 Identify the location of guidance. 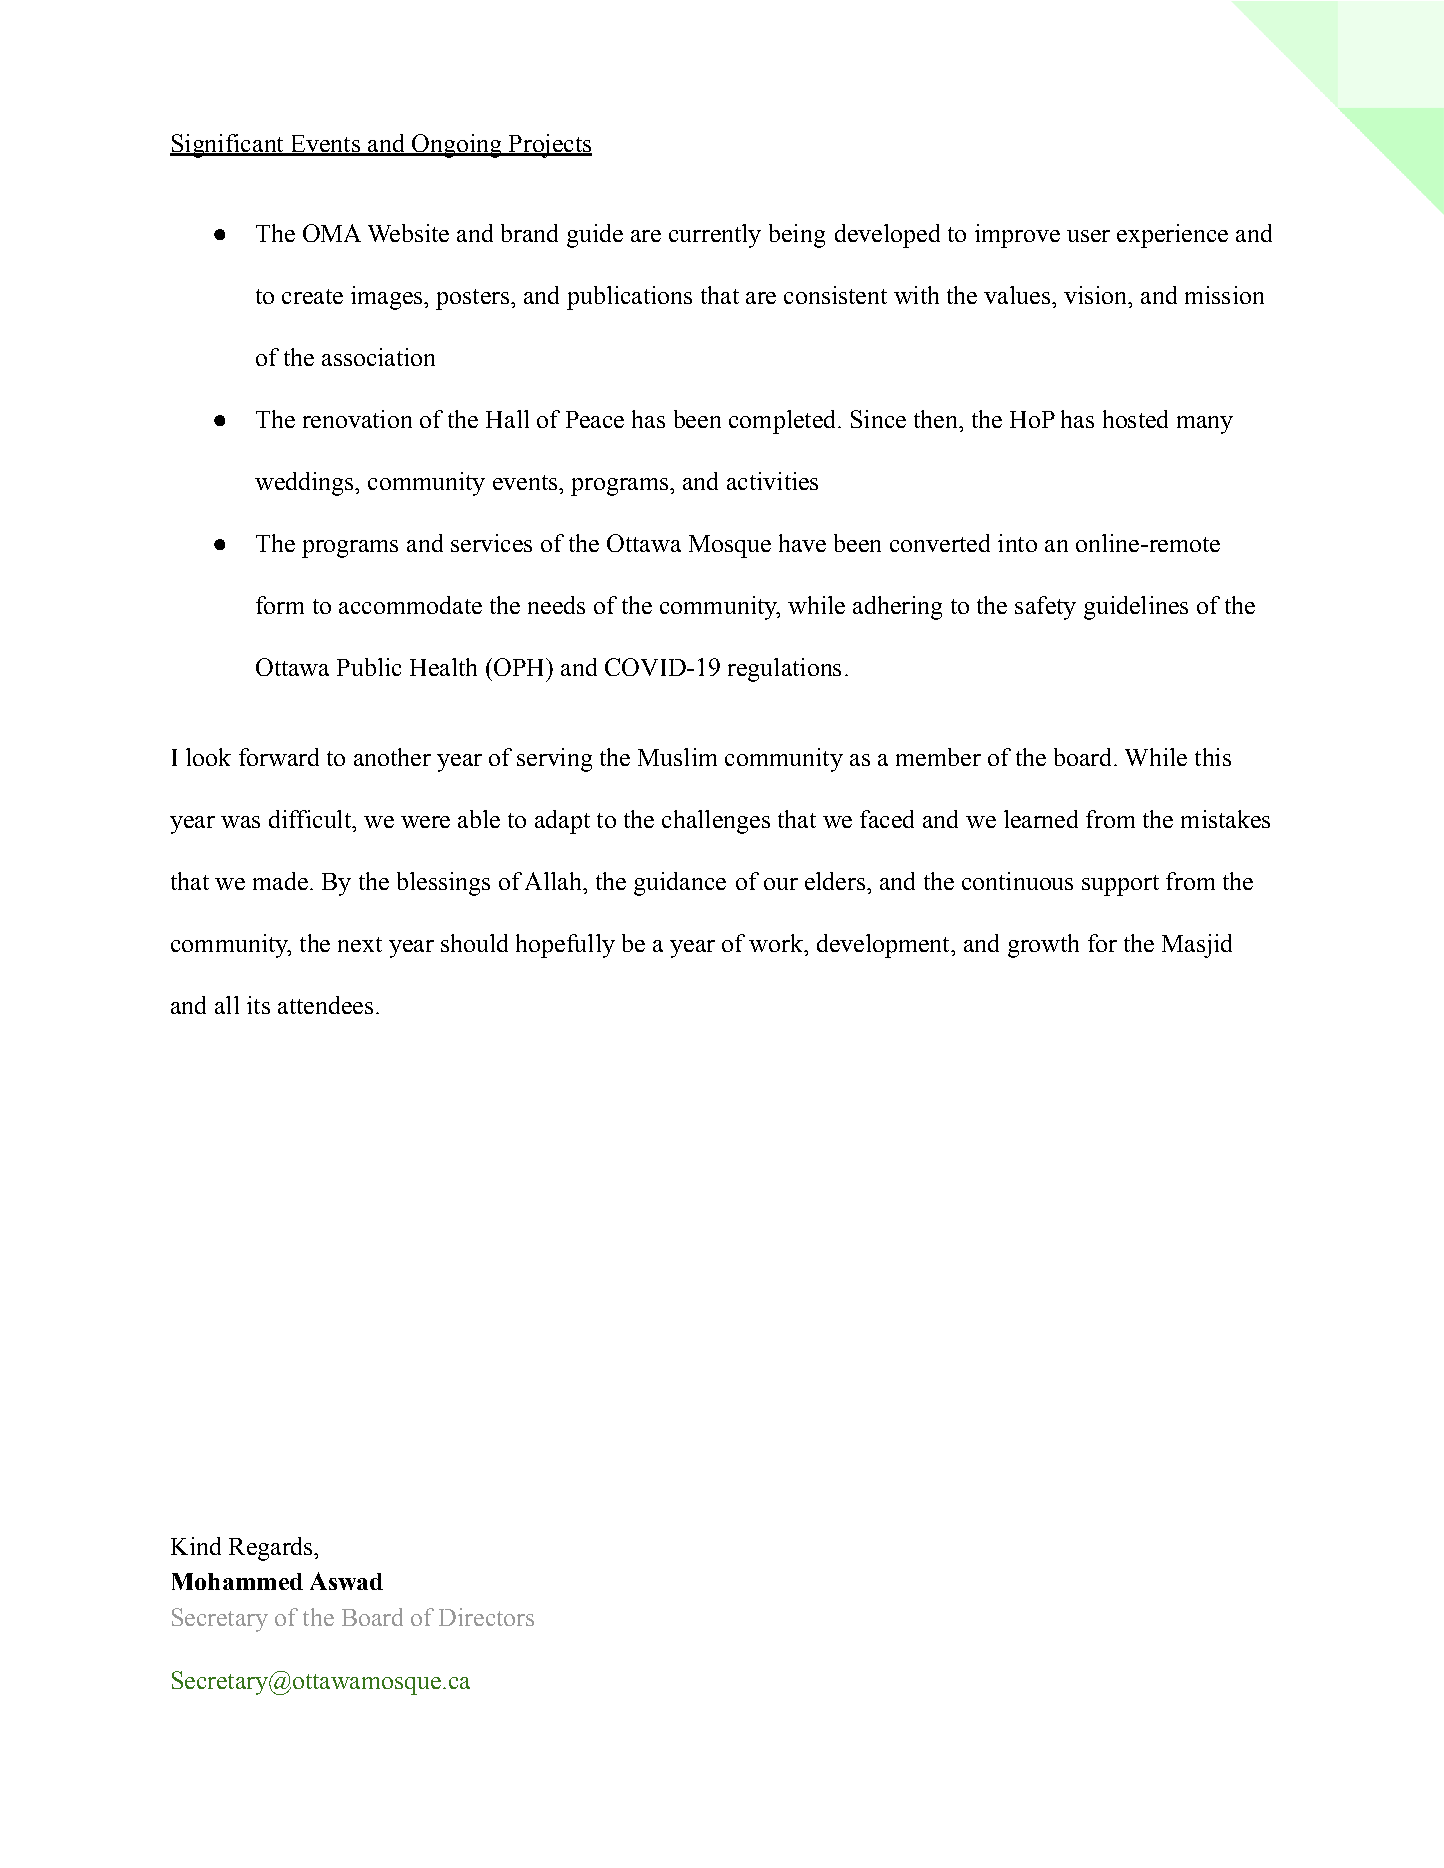
(680, 884).
